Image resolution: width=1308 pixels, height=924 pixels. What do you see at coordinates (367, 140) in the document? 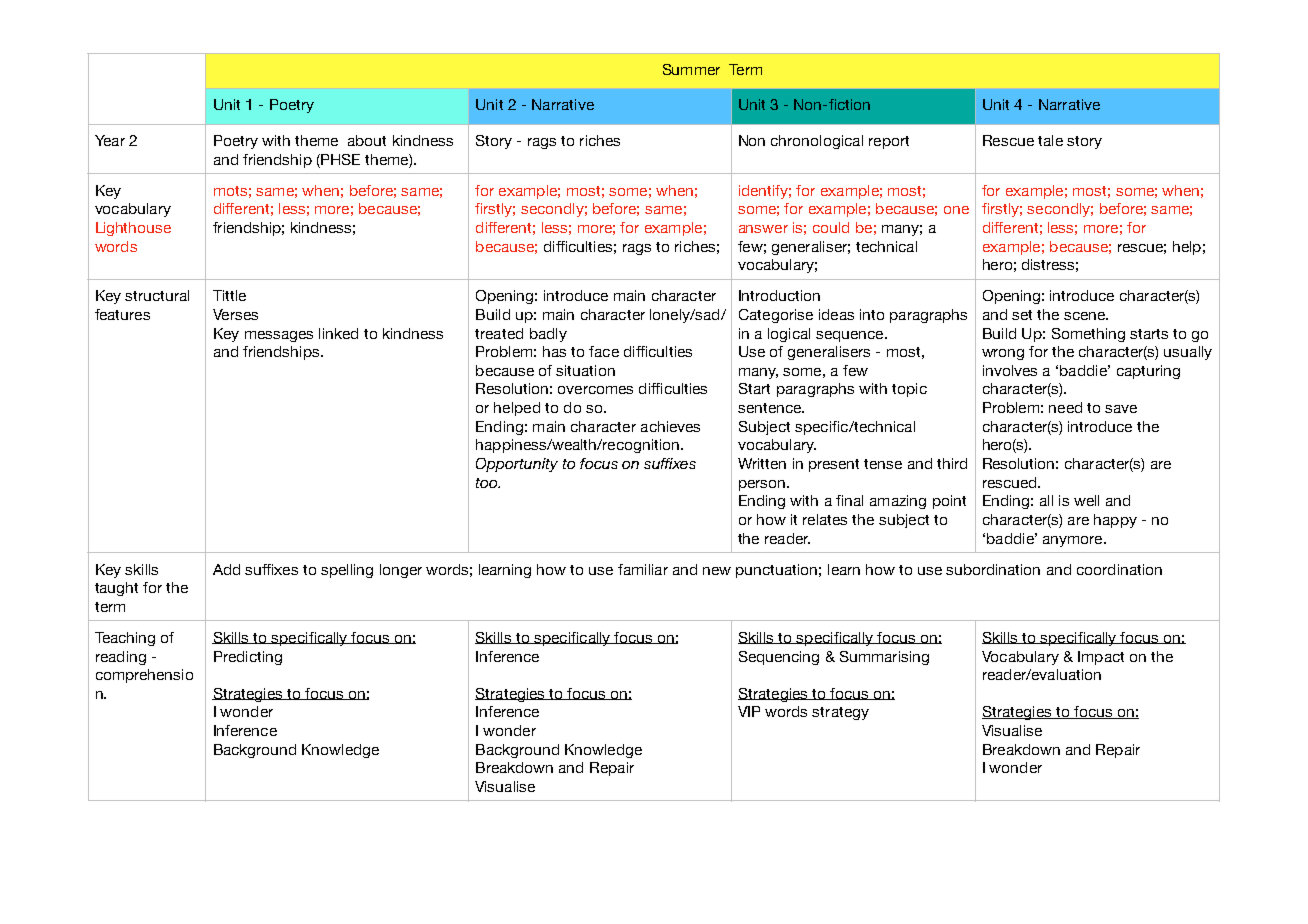
I see `about` at bounding box center [367, 140].
